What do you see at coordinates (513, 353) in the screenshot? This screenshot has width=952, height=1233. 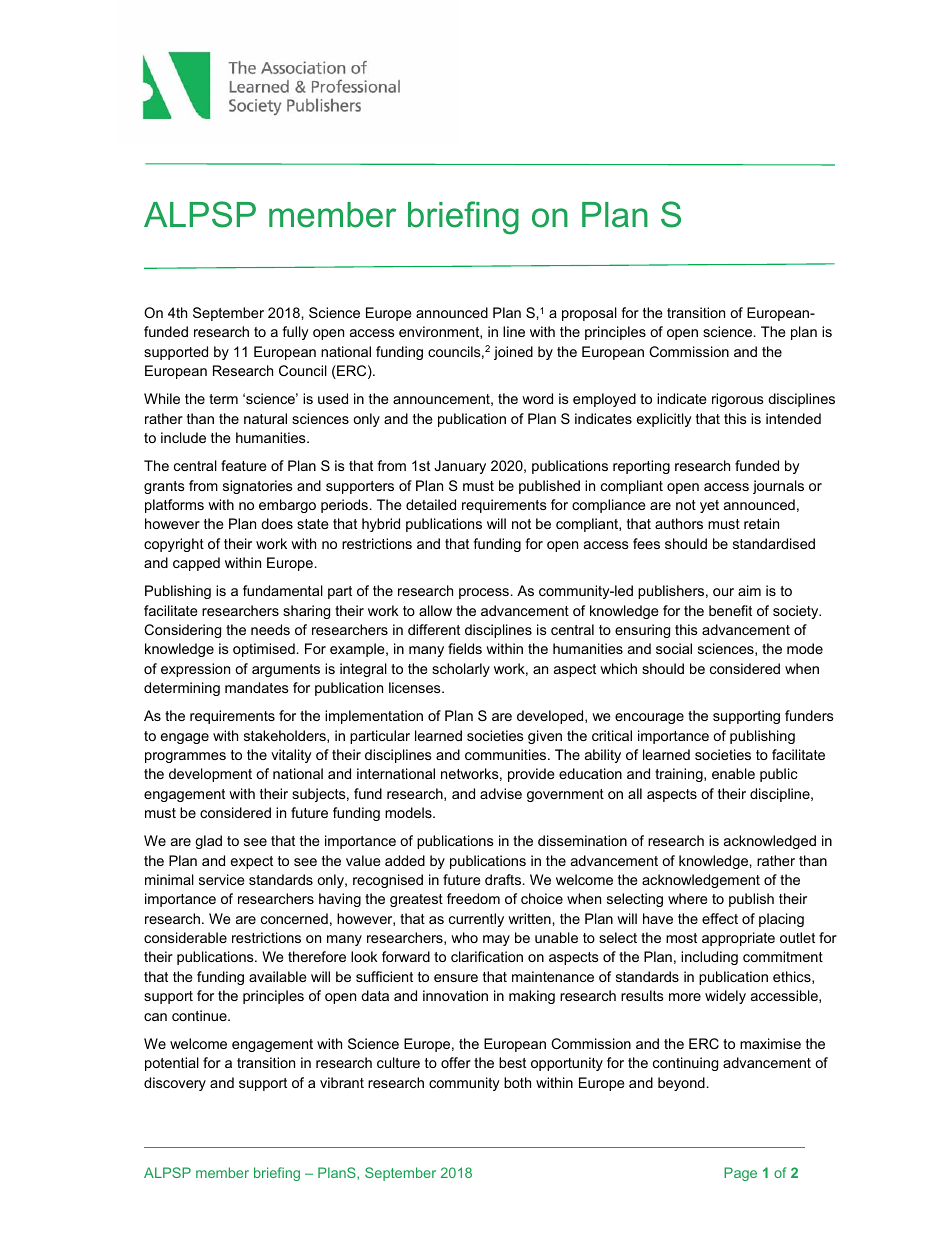 I see `joined` at bounding box center [513, 353].
